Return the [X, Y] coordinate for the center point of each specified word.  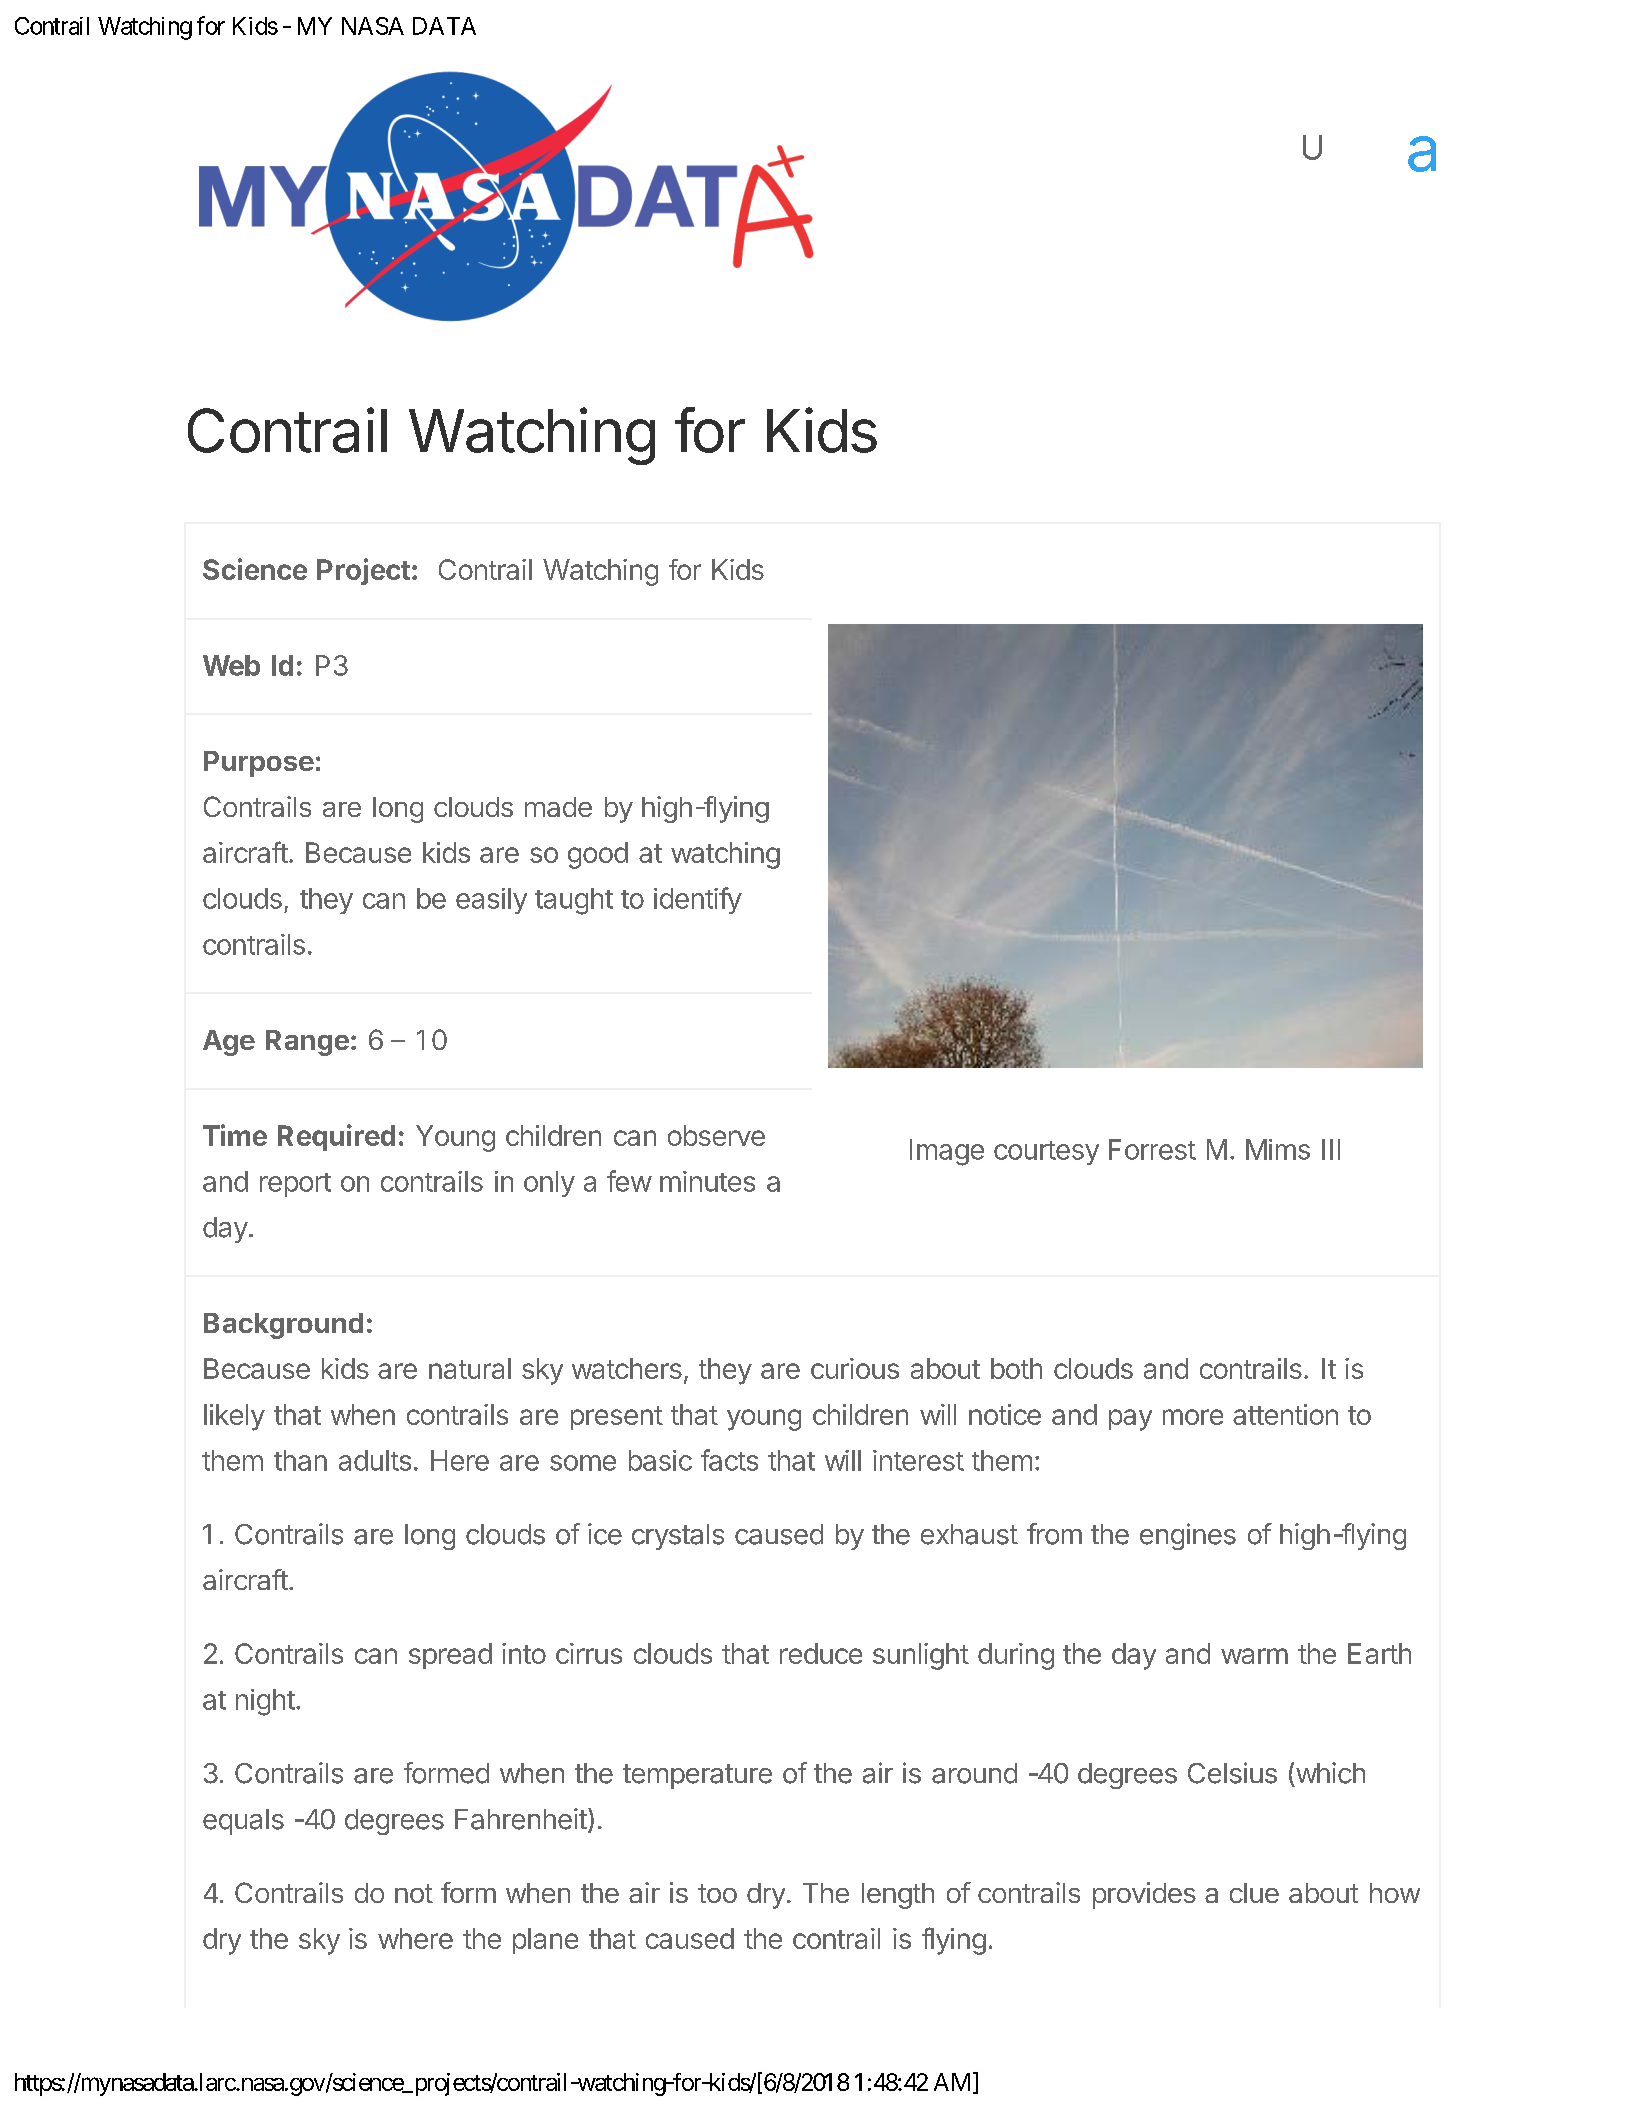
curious [855, 1368]
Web [231, 665]
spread [450, 1656]
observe [716, 1135]
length [898, 1896]
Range [307, 1043]
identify [698, 900]
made [558, 807]
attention [1285, 1414]
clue [1254, 1893]
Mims [1278, 1149]
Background [283, 1326]
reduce [821, 1653]
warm [1254, 1656]
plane [545, 1941]
